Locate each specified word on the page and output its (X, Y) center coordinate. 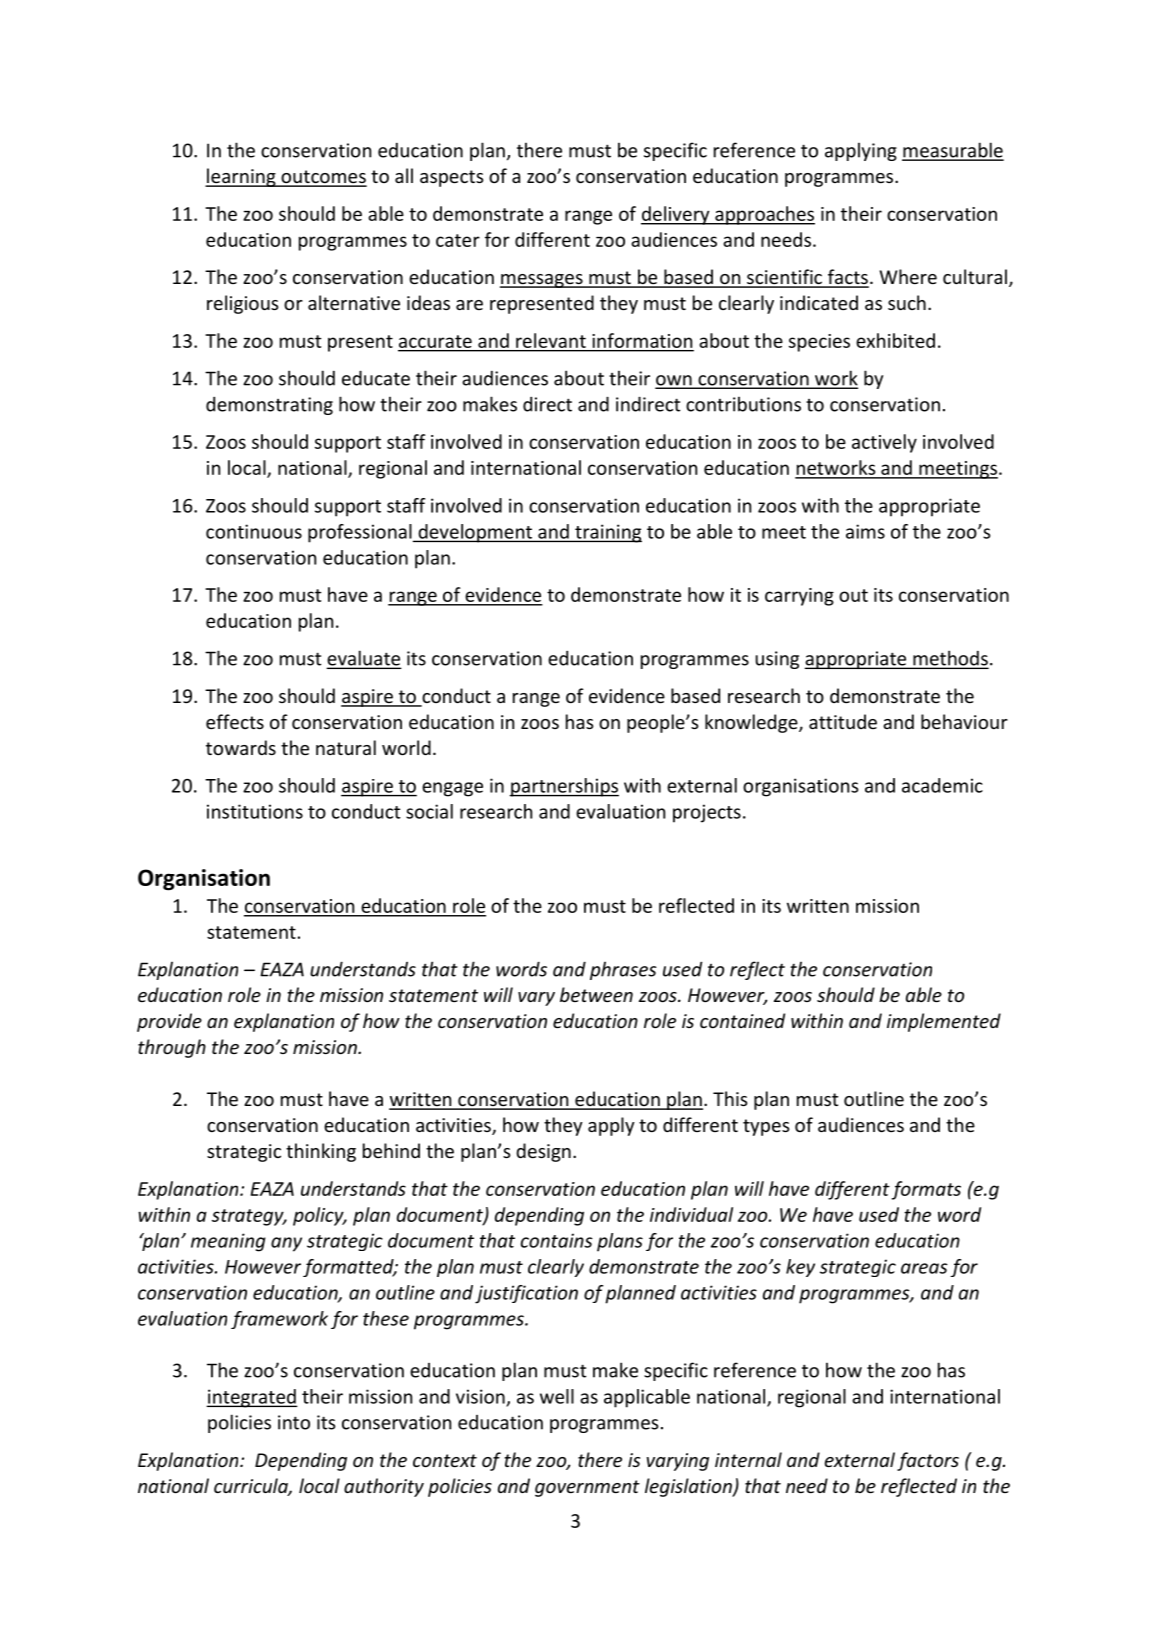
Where (908, 276)
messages (542, 281)
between (596, 994)
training (607, 533)
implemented (944, 1022)
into (294, 1422)
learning (241, 177)
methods (950, 659)
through (172, 1048)
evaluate (364, 659)
